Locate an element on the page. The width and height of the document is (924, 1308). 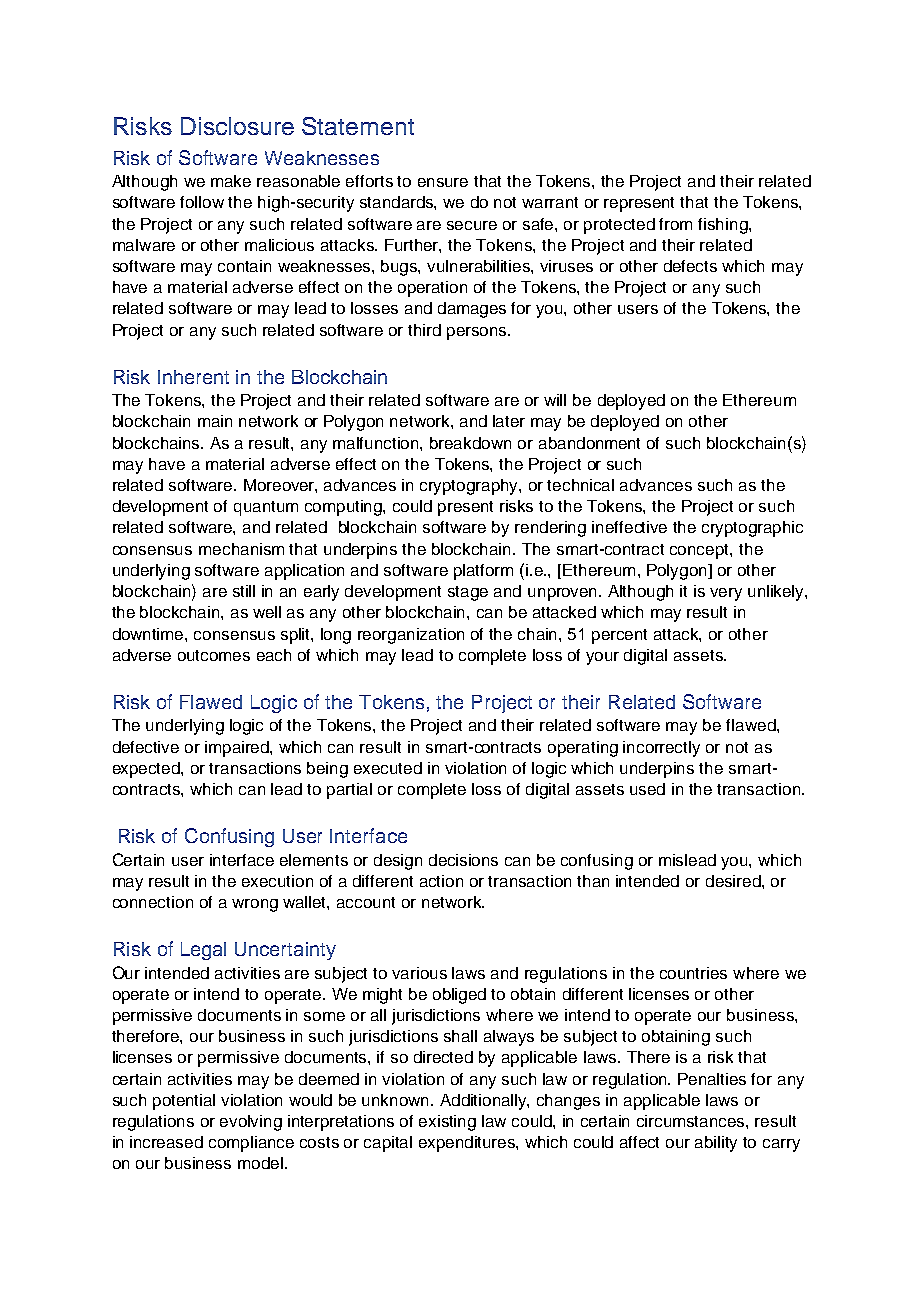
very is located at coordinates (726, 594).
